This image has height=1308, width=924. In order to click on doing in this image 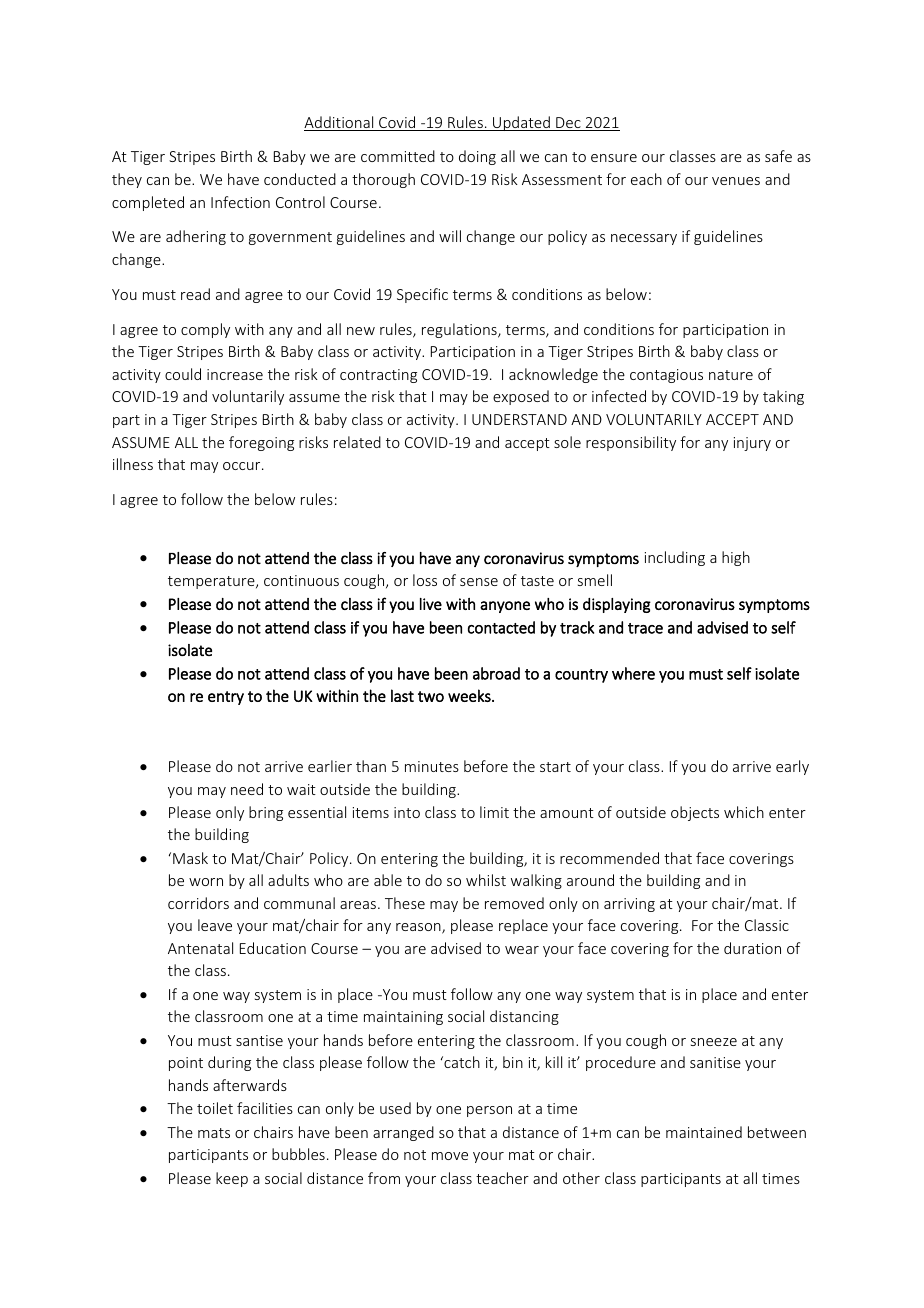, I will do `click(477, 157)`.
